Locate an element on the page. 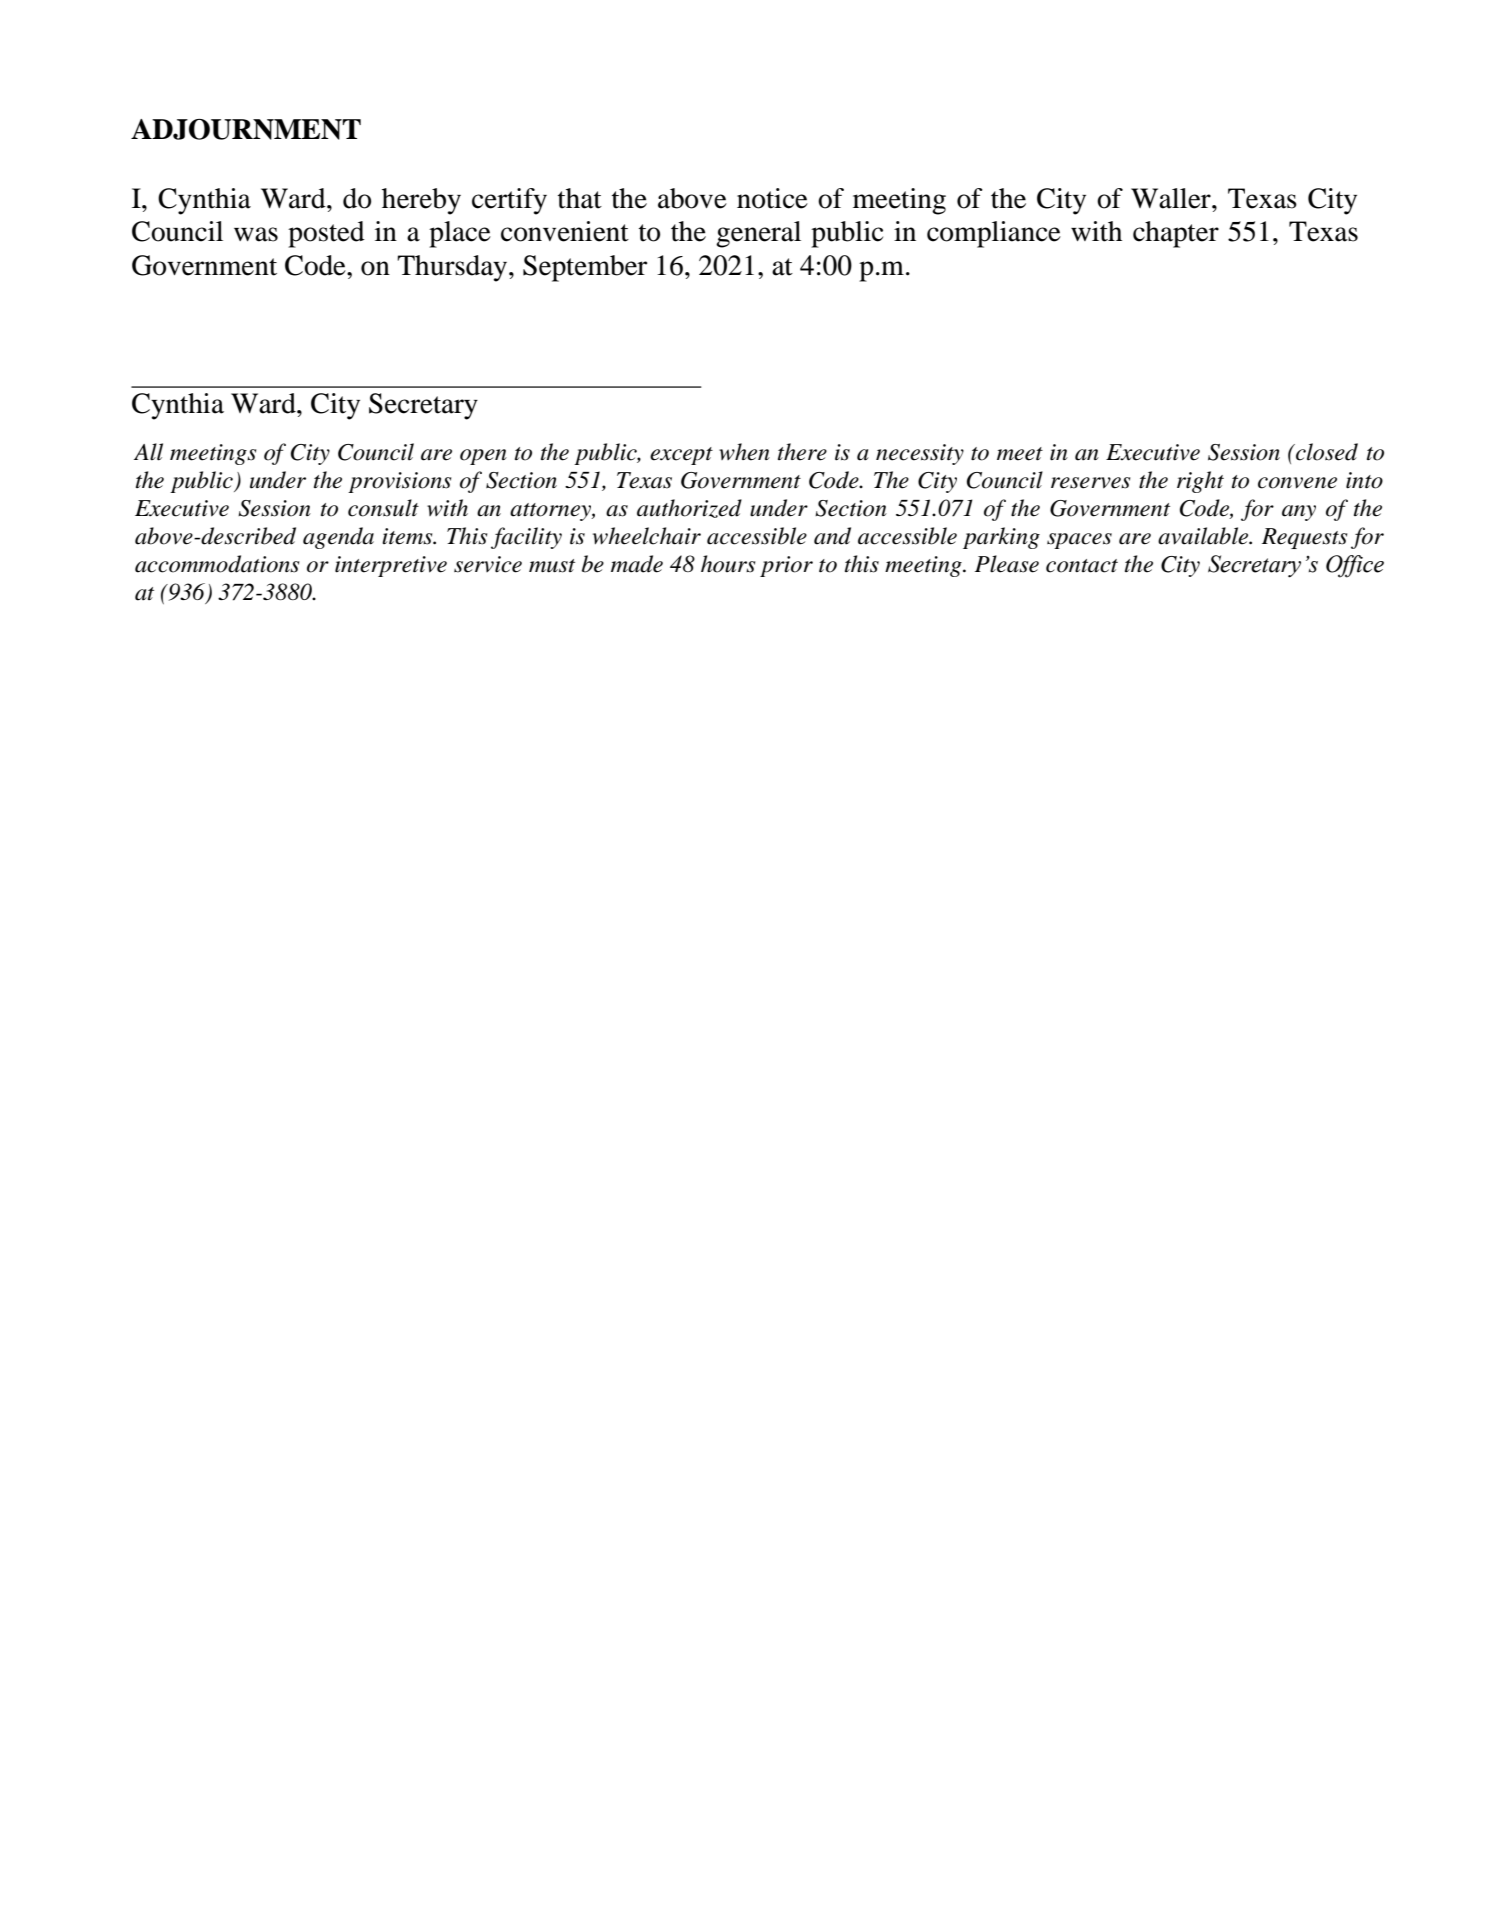 The image size is (1490, 1928). interpretive is located at coordinates (391, 566).
